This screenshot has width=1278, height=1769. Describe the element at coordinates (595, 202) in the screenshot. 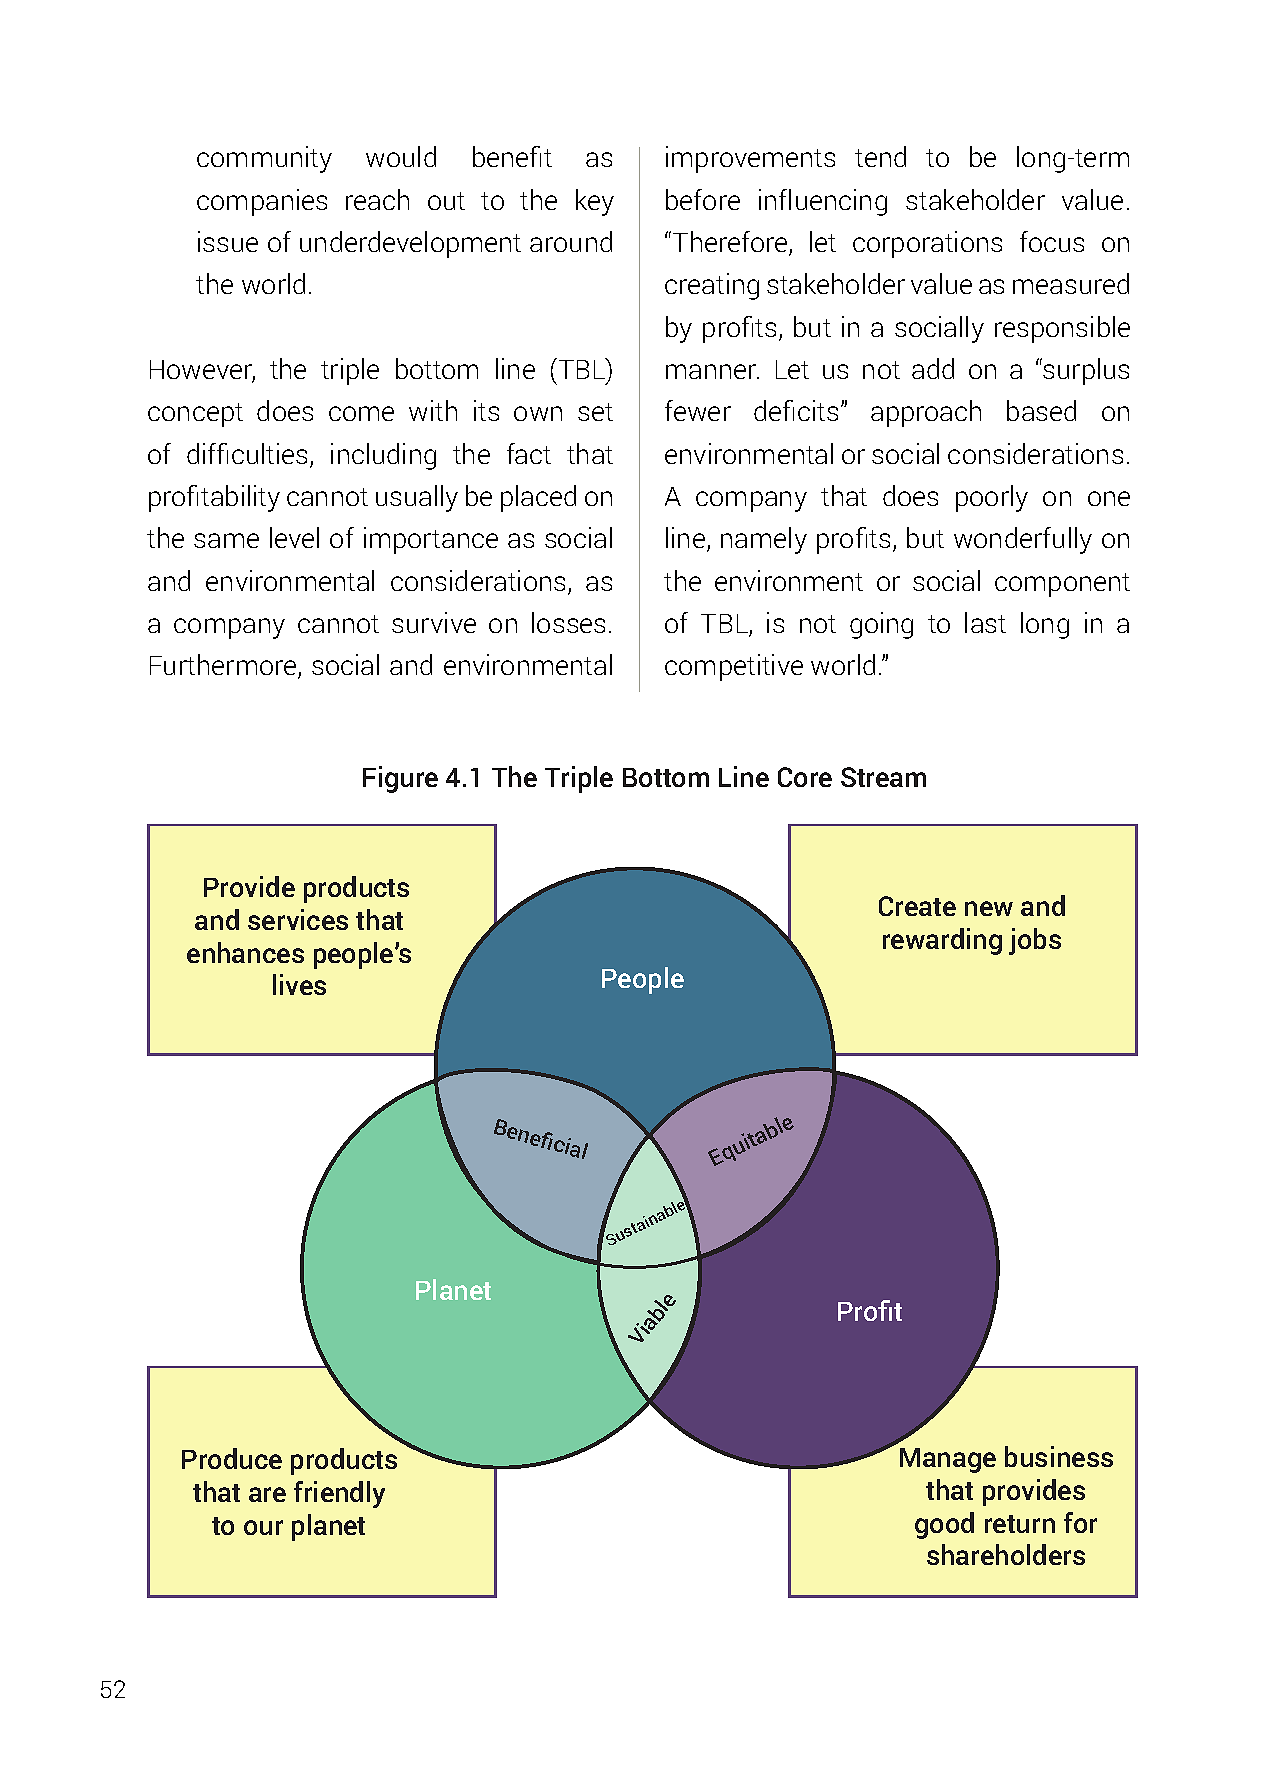

I see `key` at that location.
